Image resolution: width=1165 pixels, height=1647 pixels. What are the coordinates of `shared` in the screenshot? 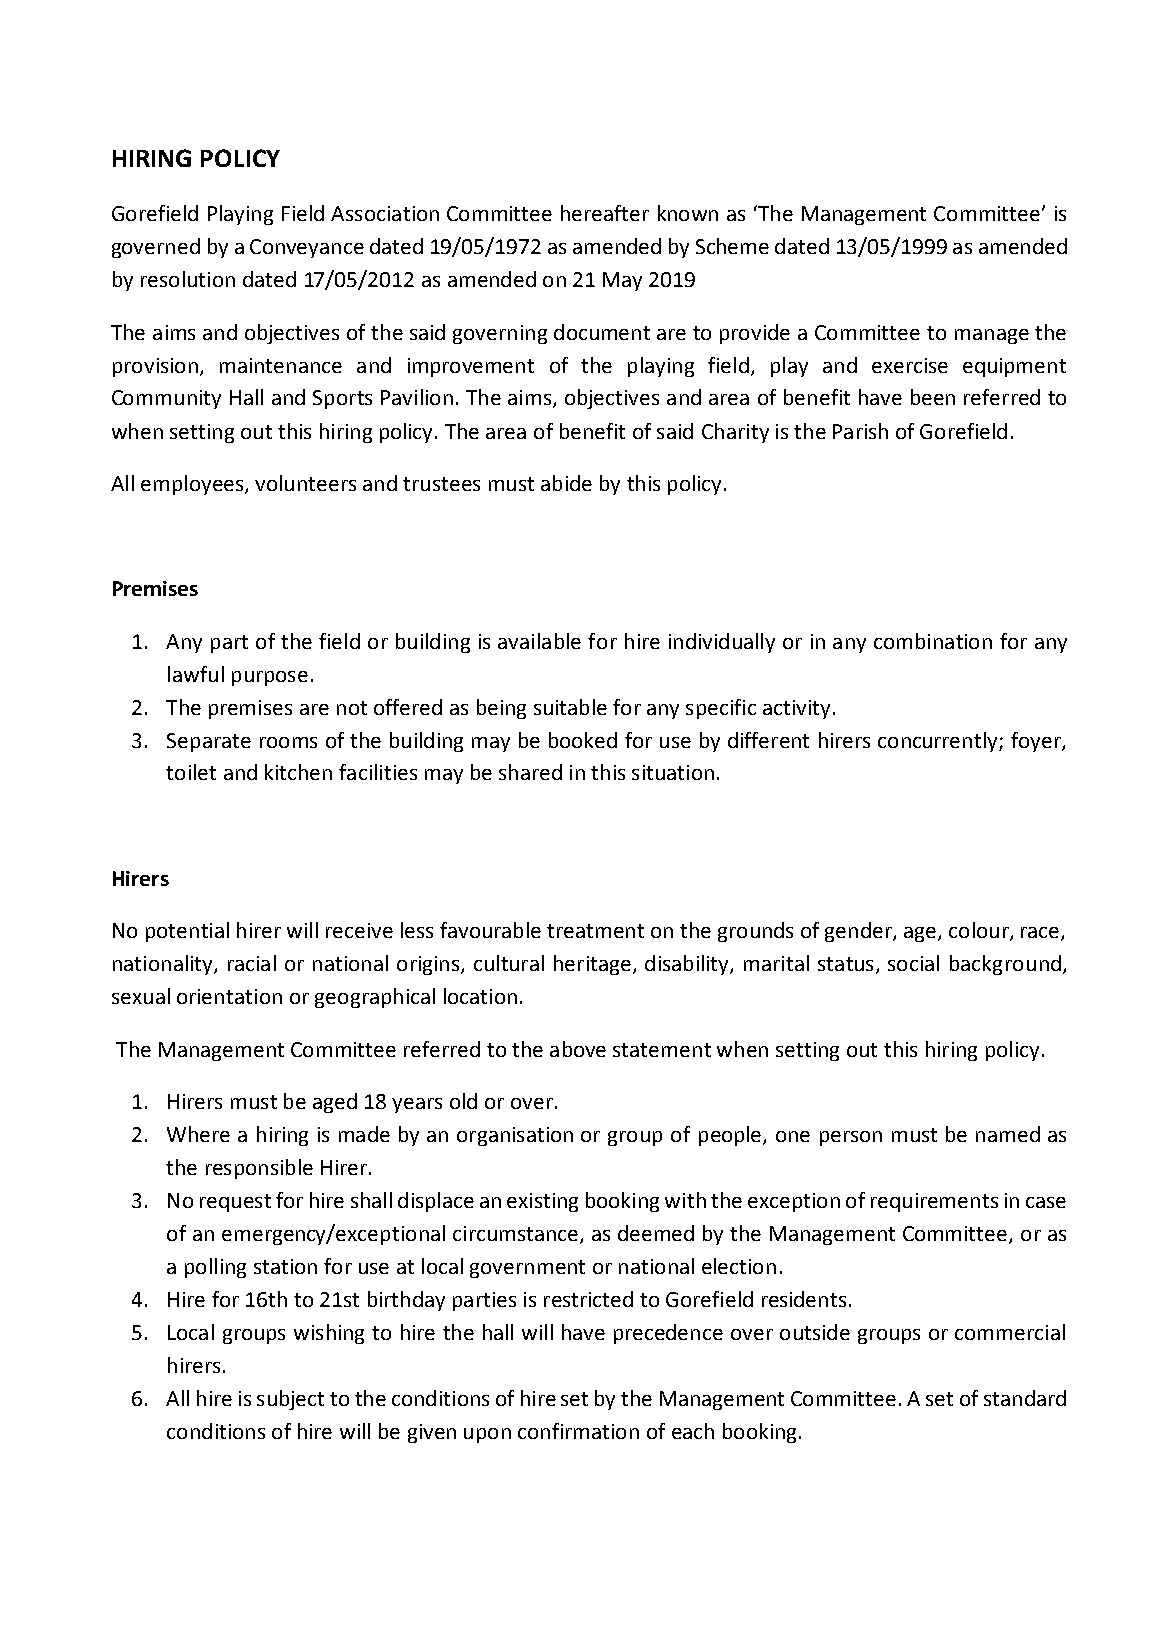 It's located at (530, 772).
